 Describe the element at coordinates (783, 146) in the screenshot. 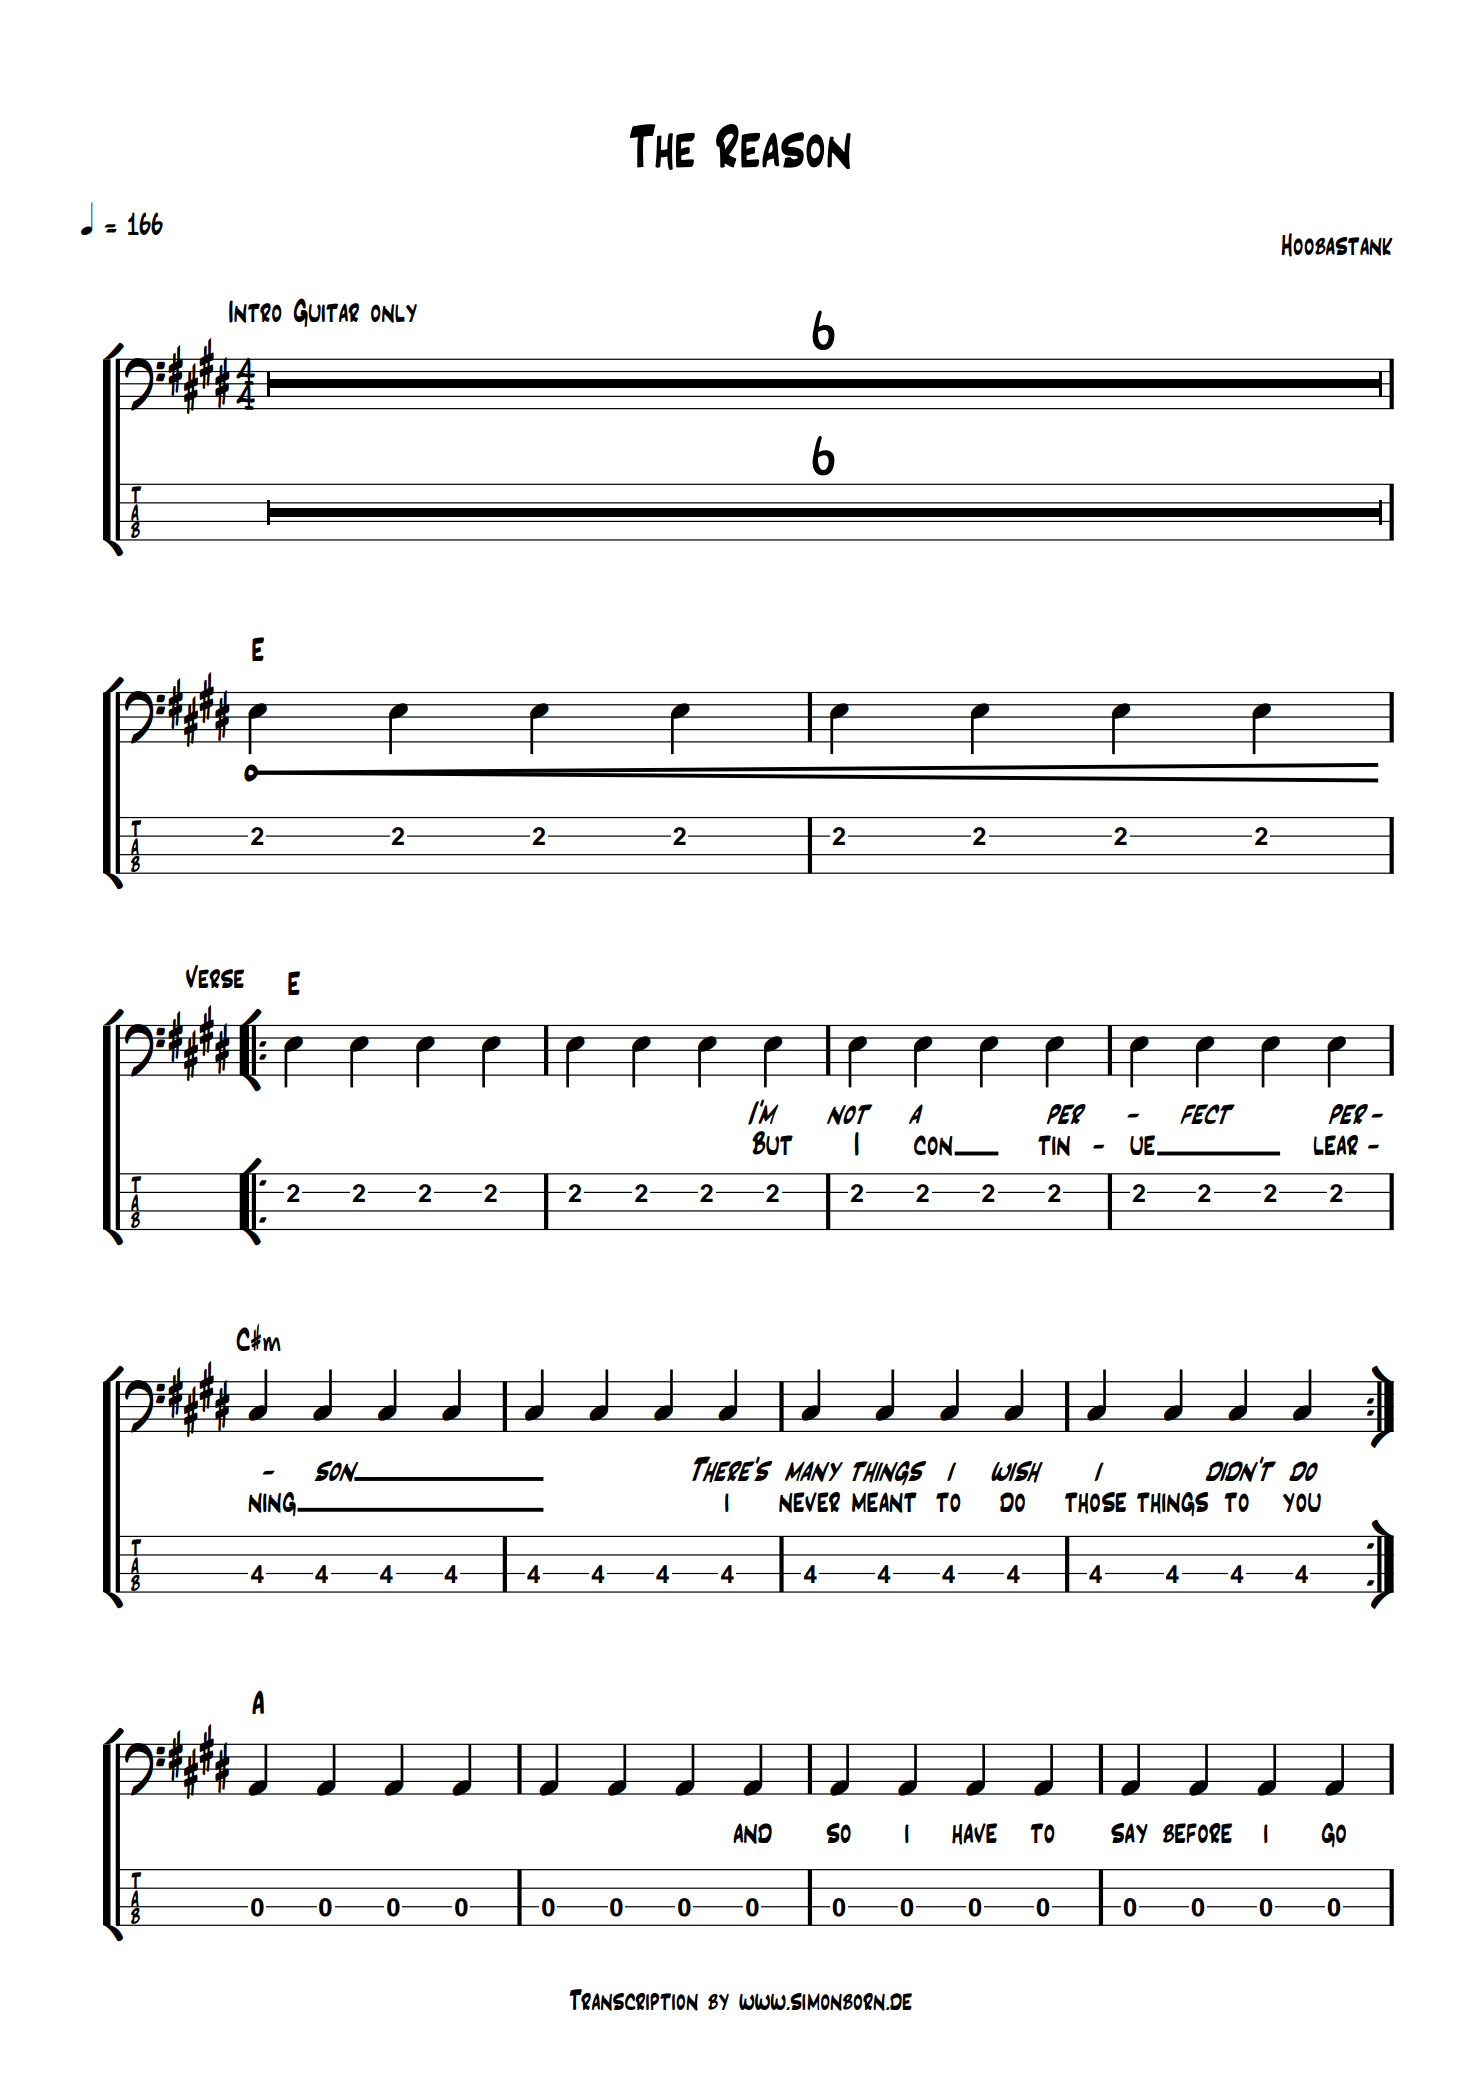

I see `Reason` at that location.
